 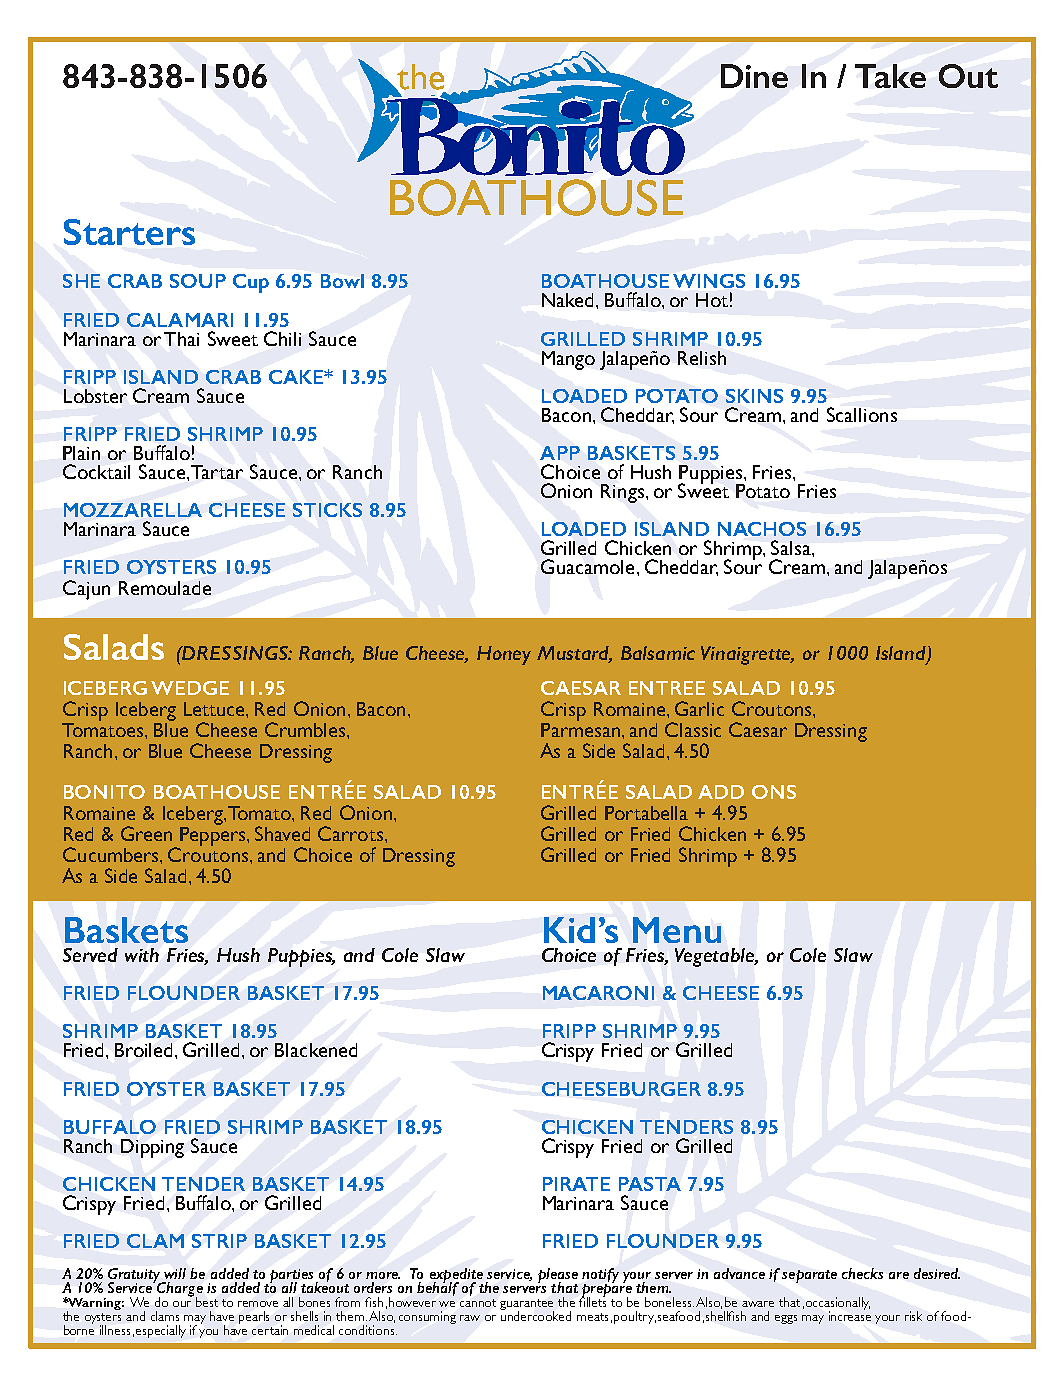 What do you see at coordinates (527, 1306) in the page?
I see `guarantee` at bounding box center [527, 1306].
